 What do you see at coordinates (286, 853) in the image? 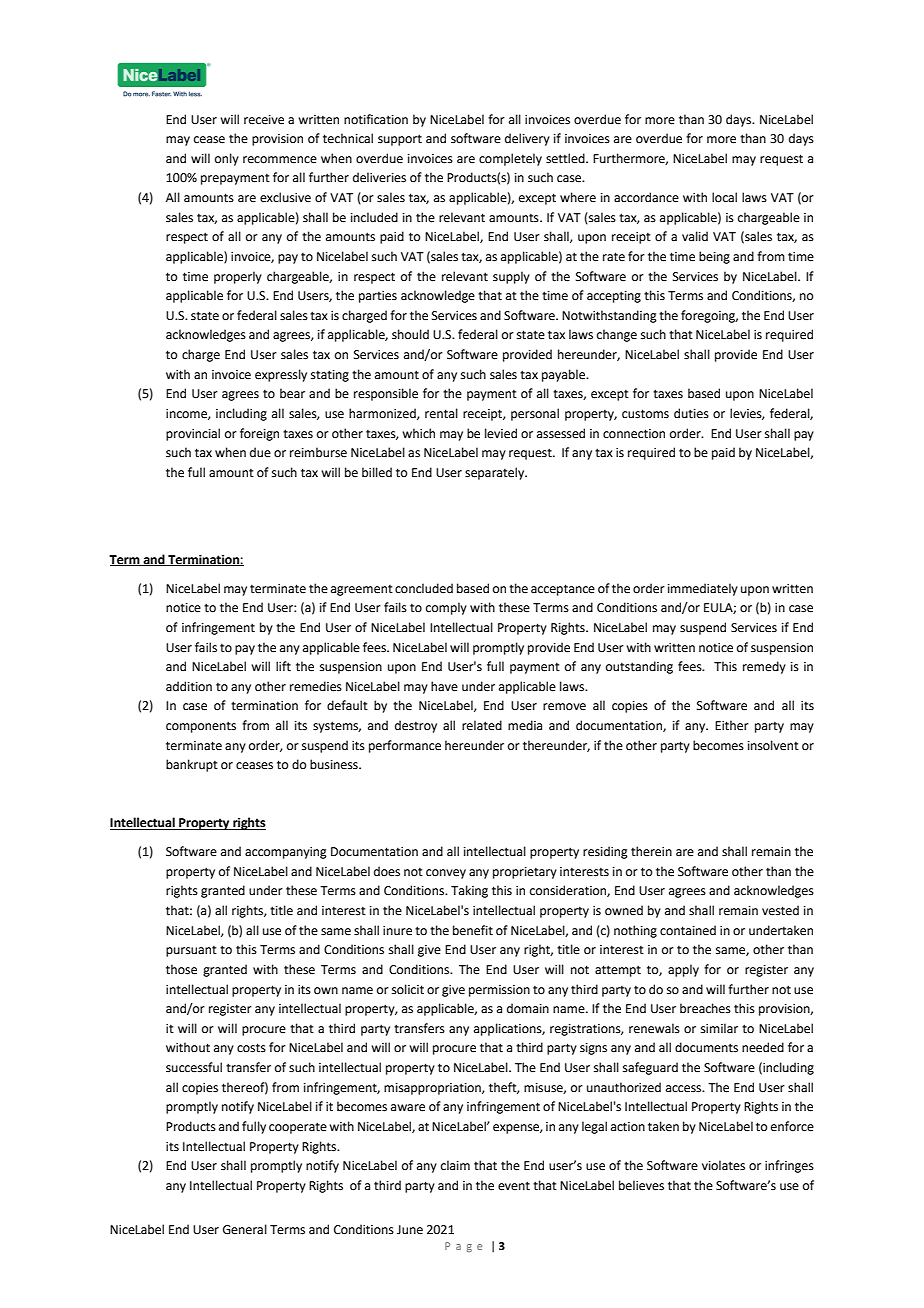
I see `accompanying` at bounding box center [286, 853].
